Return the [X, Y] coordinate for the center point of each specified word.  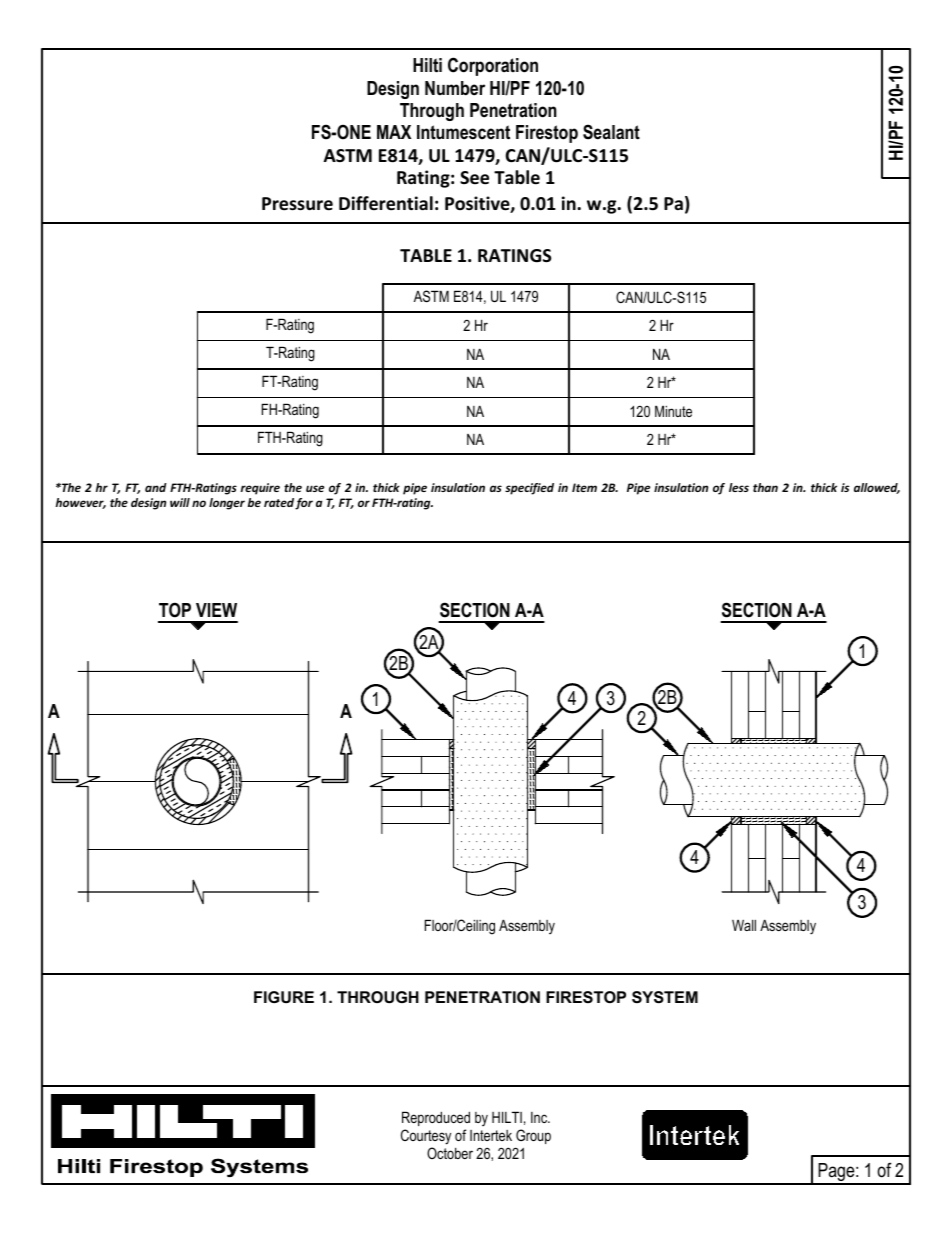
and [156, 487]
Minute [673, 411]
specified [529, 489]
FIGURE [284, 997]
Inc [540, 1117]
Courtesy [426, 1138]
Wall [744, 925]
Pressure [297, 204]
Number [455, 88]
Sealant [611, 132]
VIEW [216, 610]
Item [584, 487]
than [765, 487]
